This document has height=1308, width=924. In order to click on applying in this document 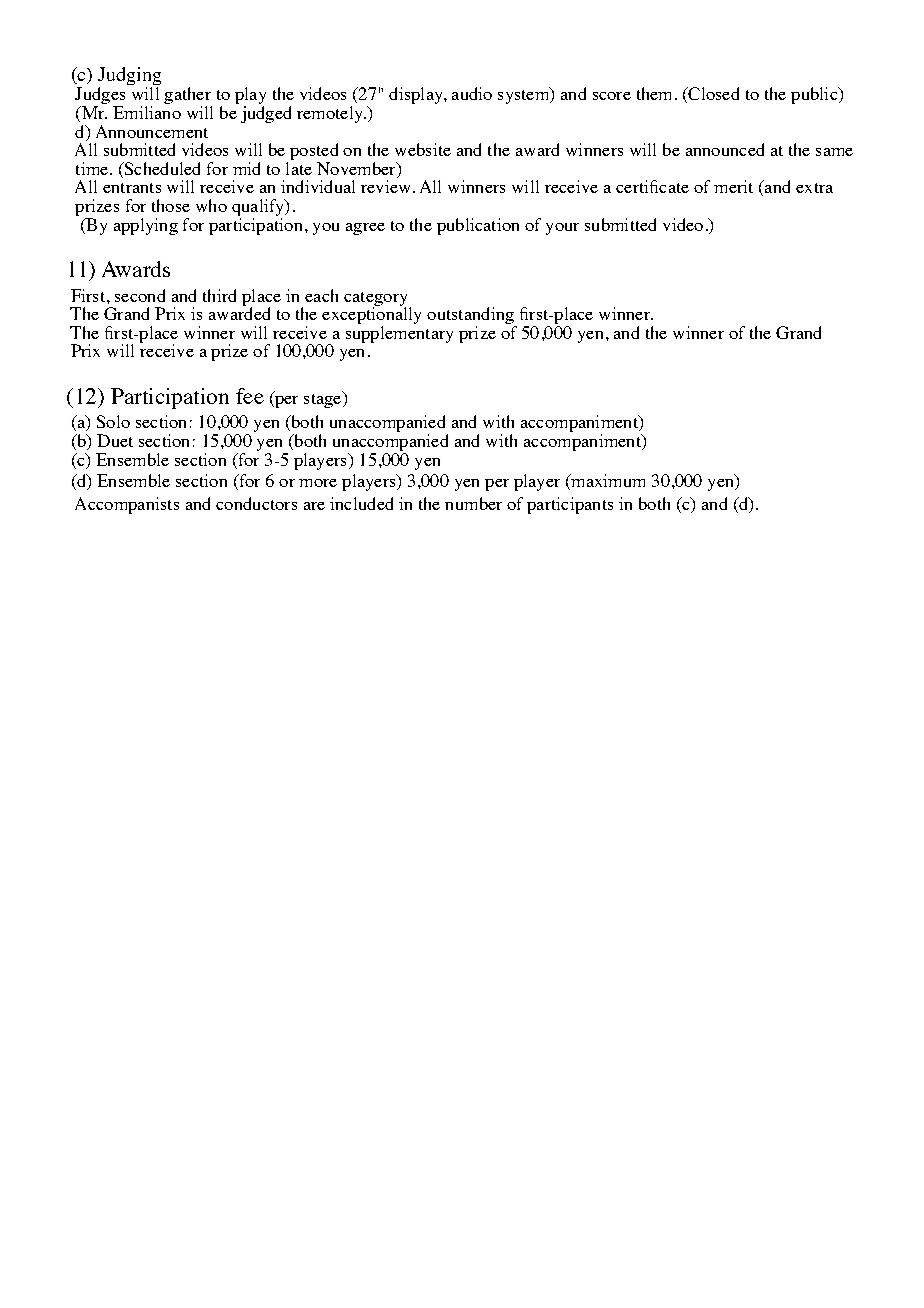, I will do `click(146, 226)`.
